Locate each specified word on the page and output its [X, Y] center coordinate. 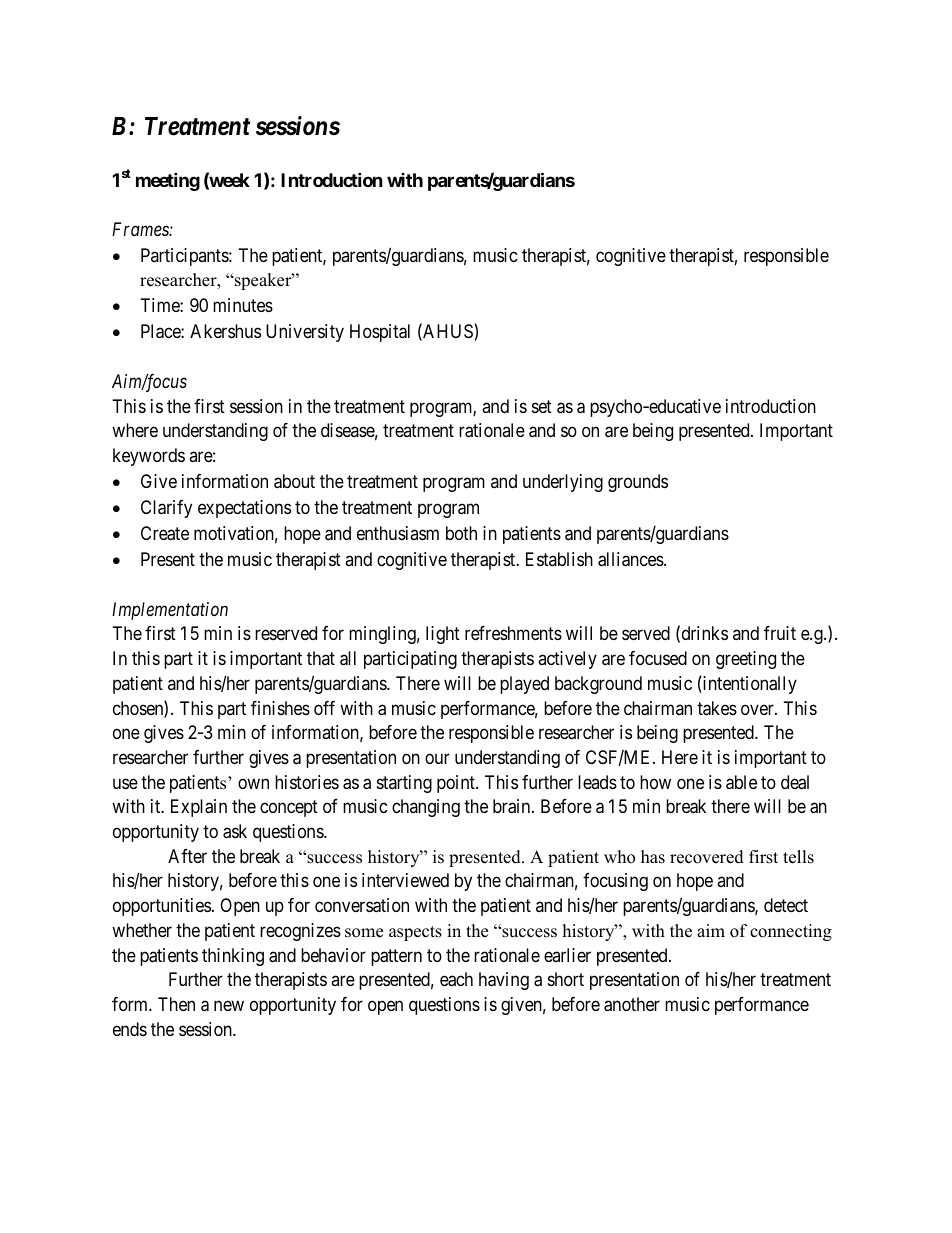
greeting [746, 660]
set [542, 406]
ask [235, 831]
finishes [280, 708]
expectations [244, 509]
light [443, 635]
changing [426, 808]
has [653, 857]
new [229, 1006]
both [461, 533]
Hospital [380, 333]
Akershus [225, 331]
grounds [638, 483]
